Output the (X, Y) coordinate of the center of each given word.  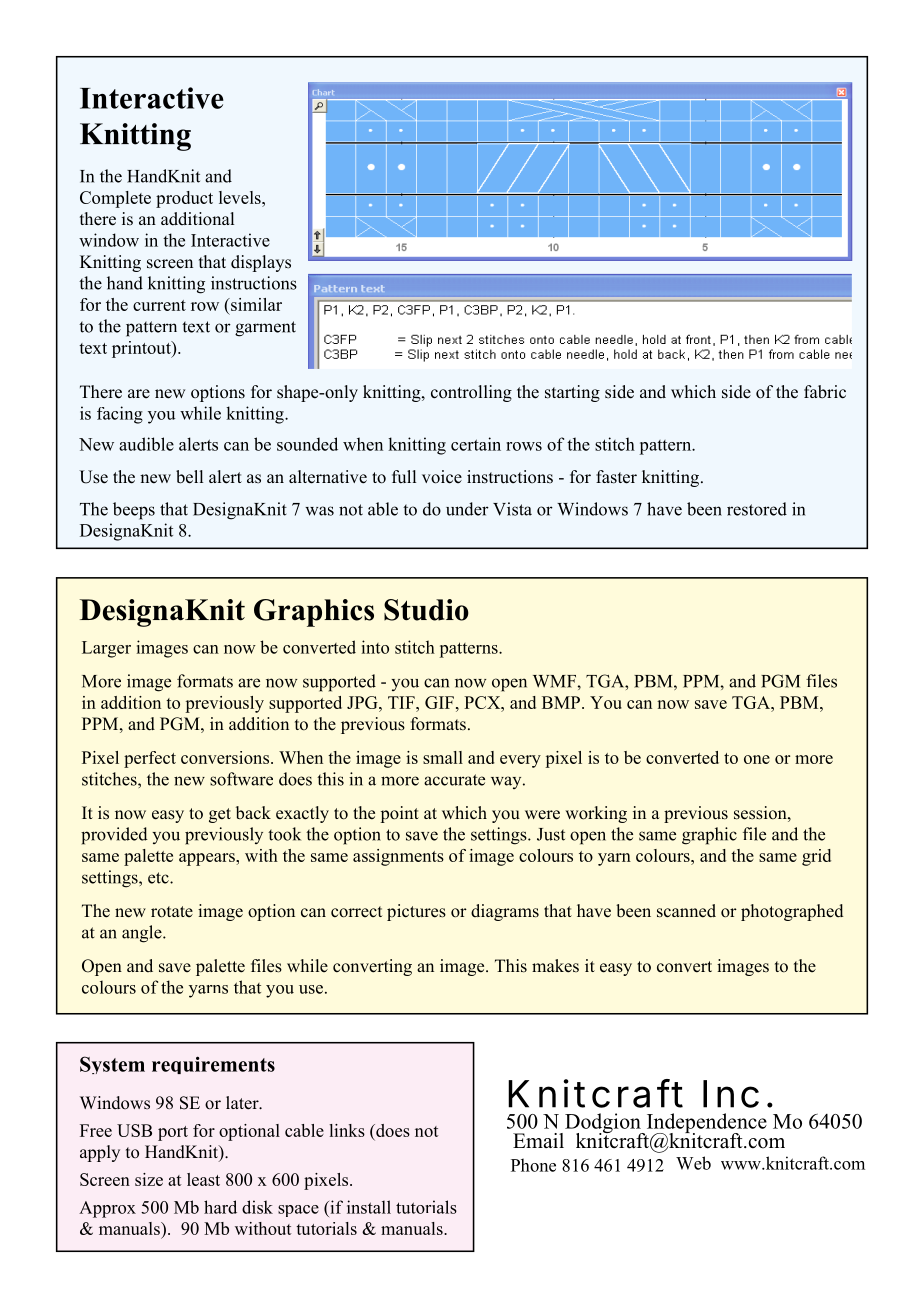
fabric (825, 392)
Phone (533, 1165)
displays (261, 263)
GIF (439, 702)
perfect (150, 759)
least (203, 1179)
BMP (561, 702)
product (184, 199)
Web (693, 1163)
